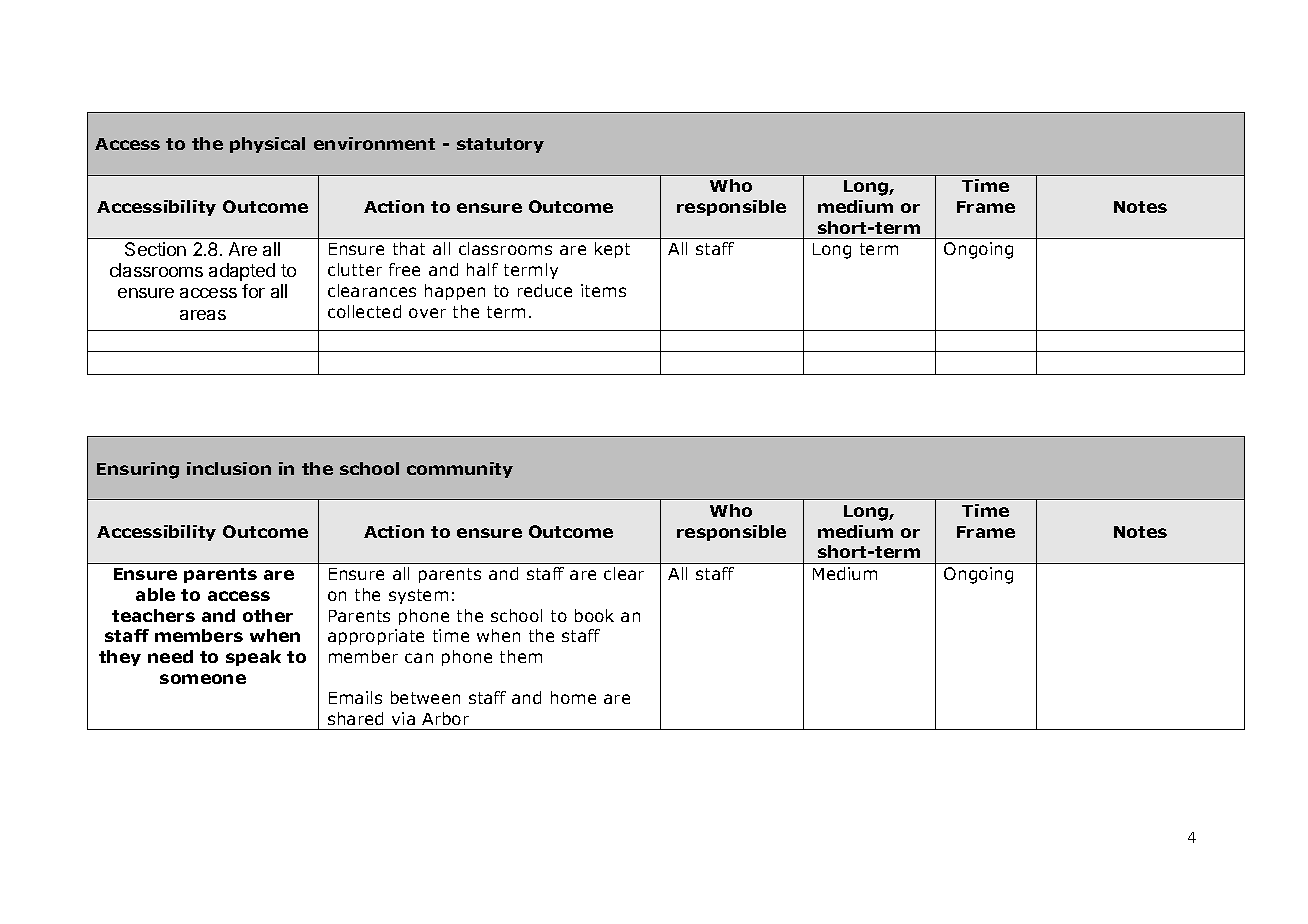  What do you see at coordinates (138, 470) in the document?
I see `Ensuring` at bounding box center [138, 470].
